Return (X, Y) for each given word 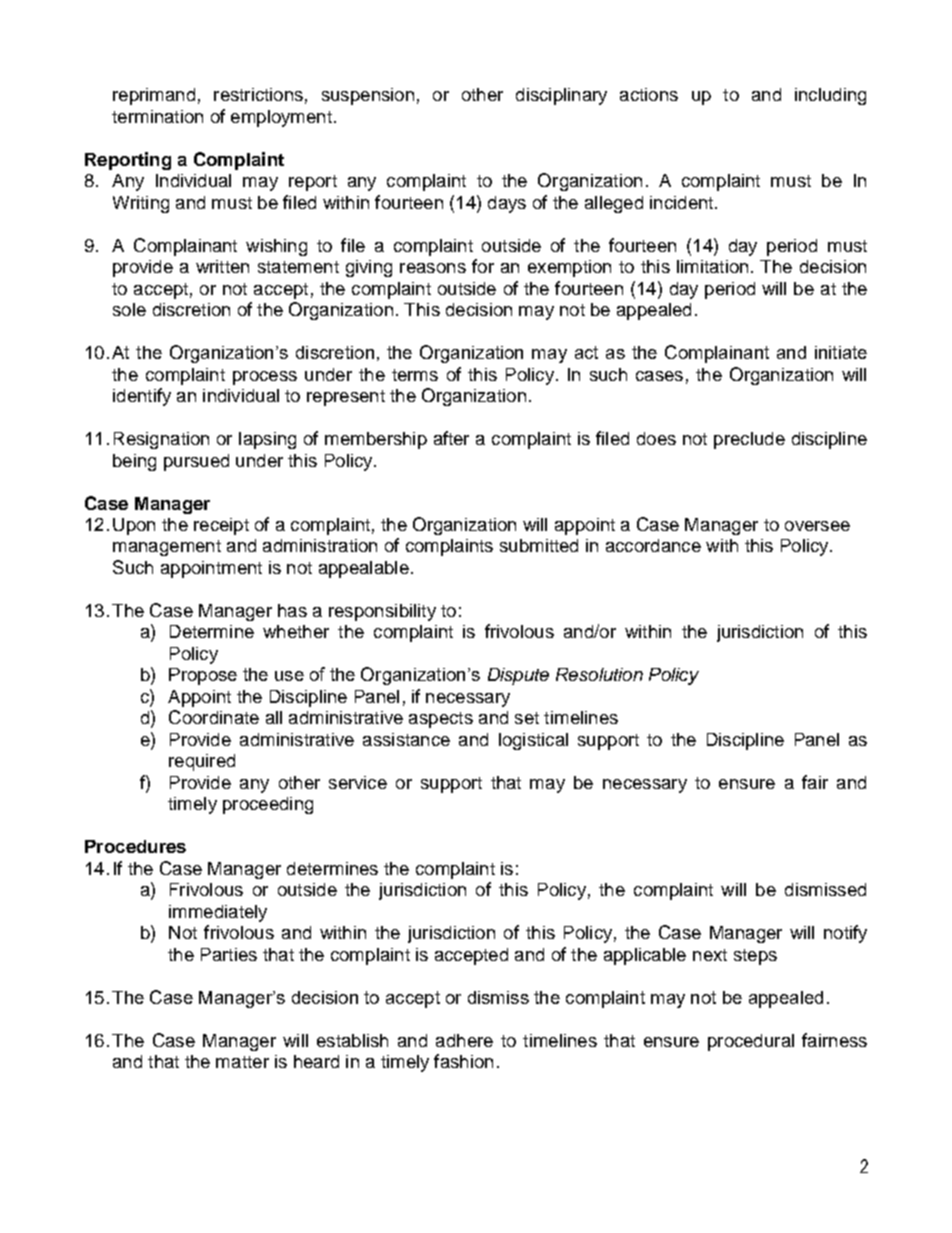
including (830, 96)
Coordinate (214, 717)
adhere (464, 1040)
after (451, 438)
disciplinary (561, 96)
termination (157, 116)
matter (242, 1062)
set (527, 718)
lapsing (267, 440)
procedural (751, 1042)
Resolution (599, 674)
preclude (749, 440)
